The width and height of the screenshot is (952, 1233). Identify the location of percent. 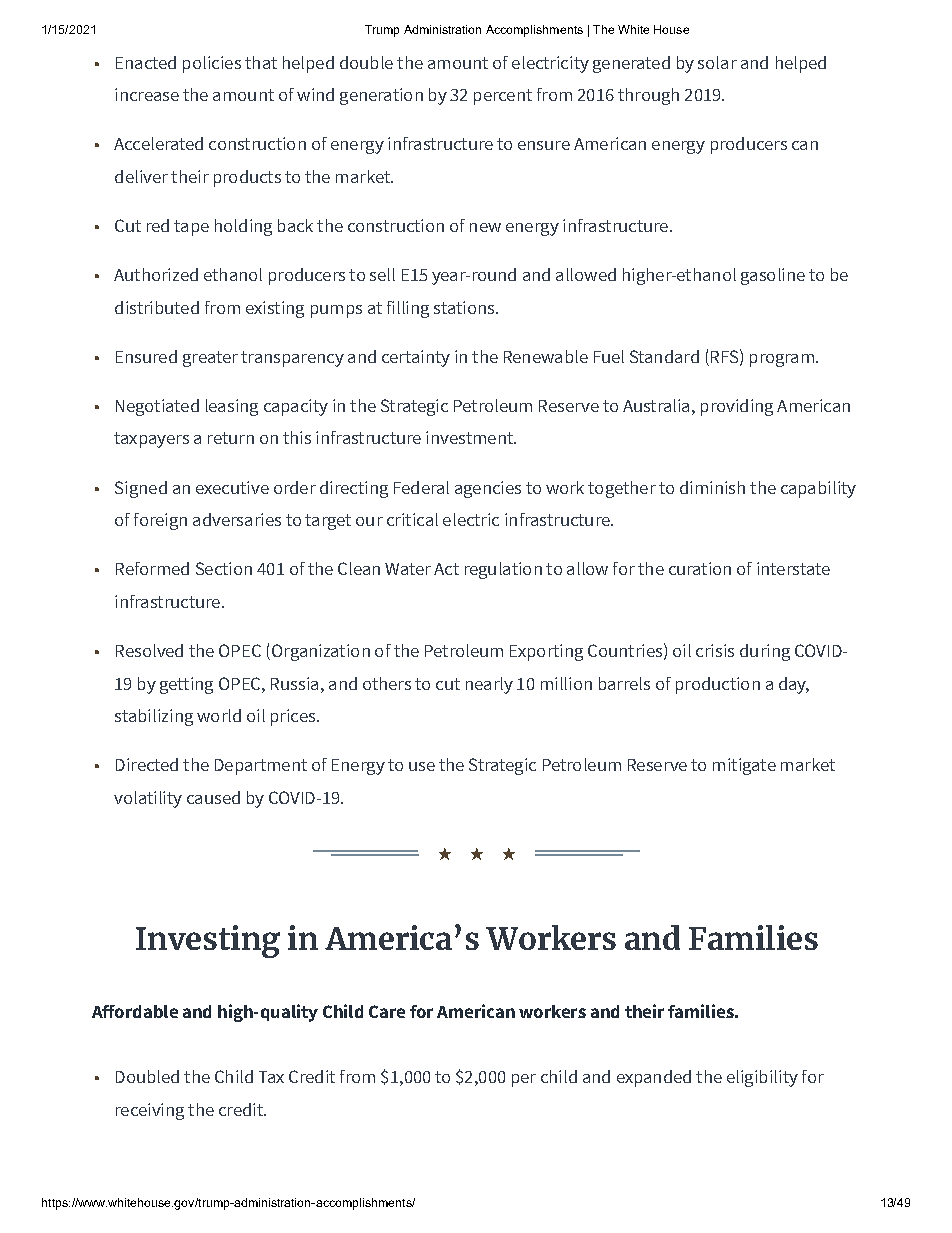
(503, 97).
